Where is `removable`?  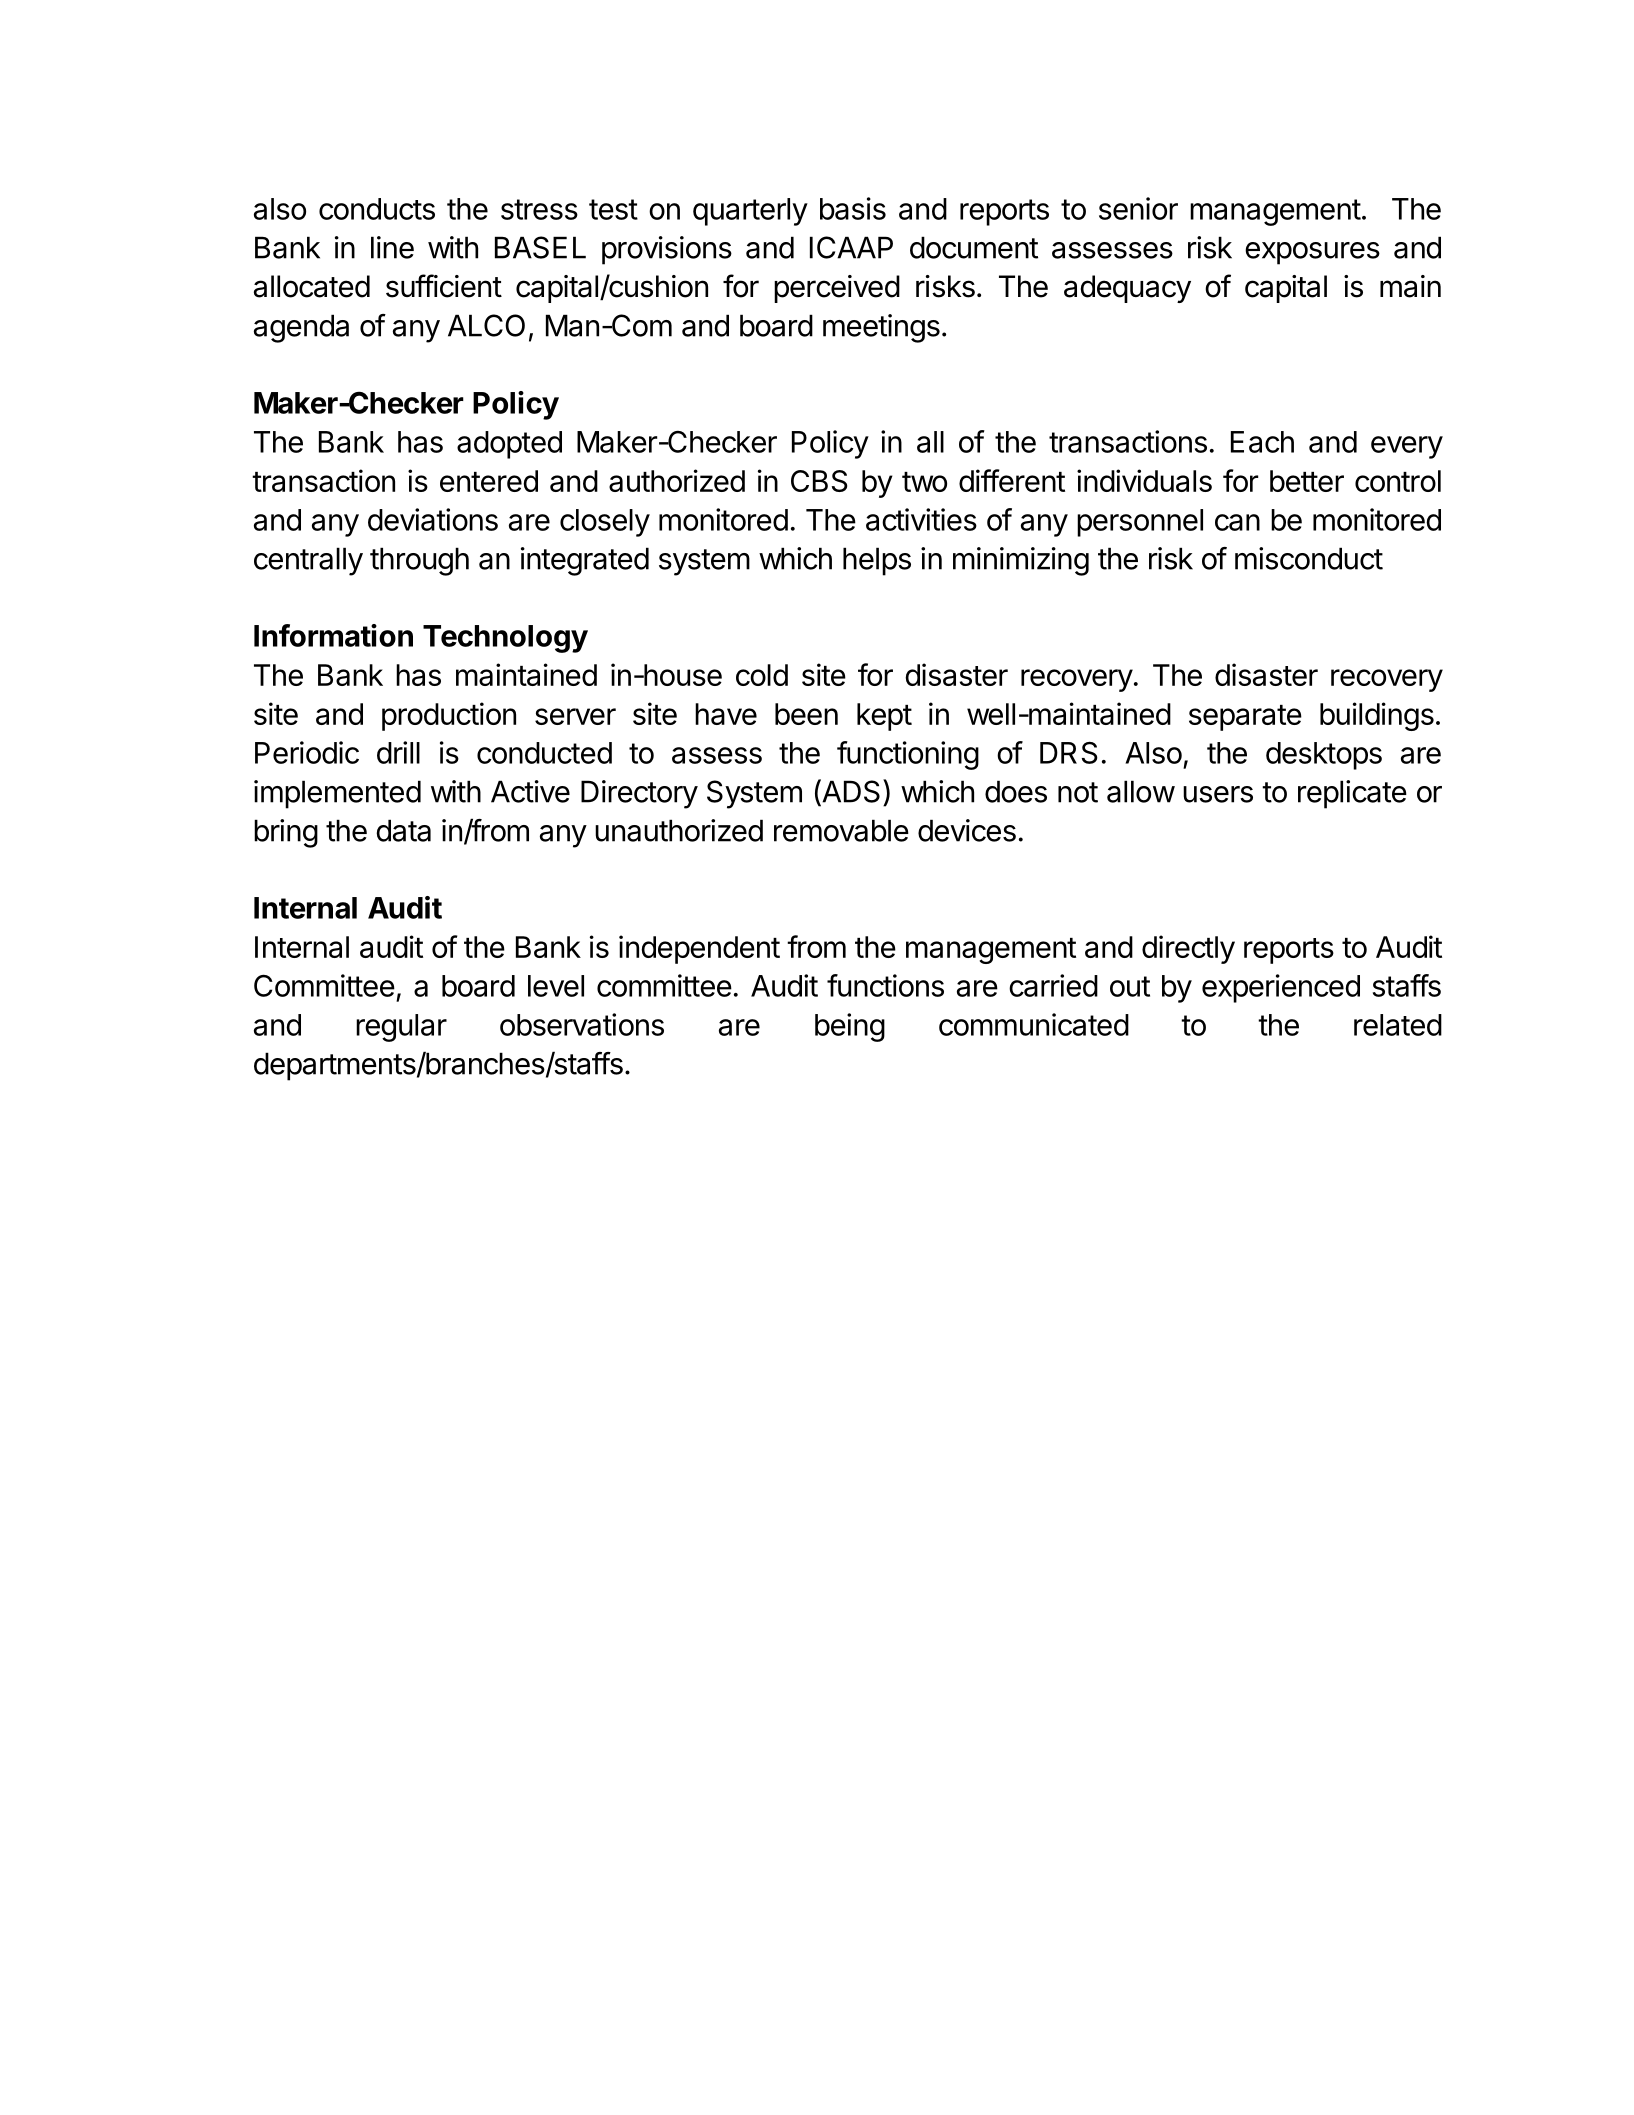 removable is located at coordinates (841, 830).
